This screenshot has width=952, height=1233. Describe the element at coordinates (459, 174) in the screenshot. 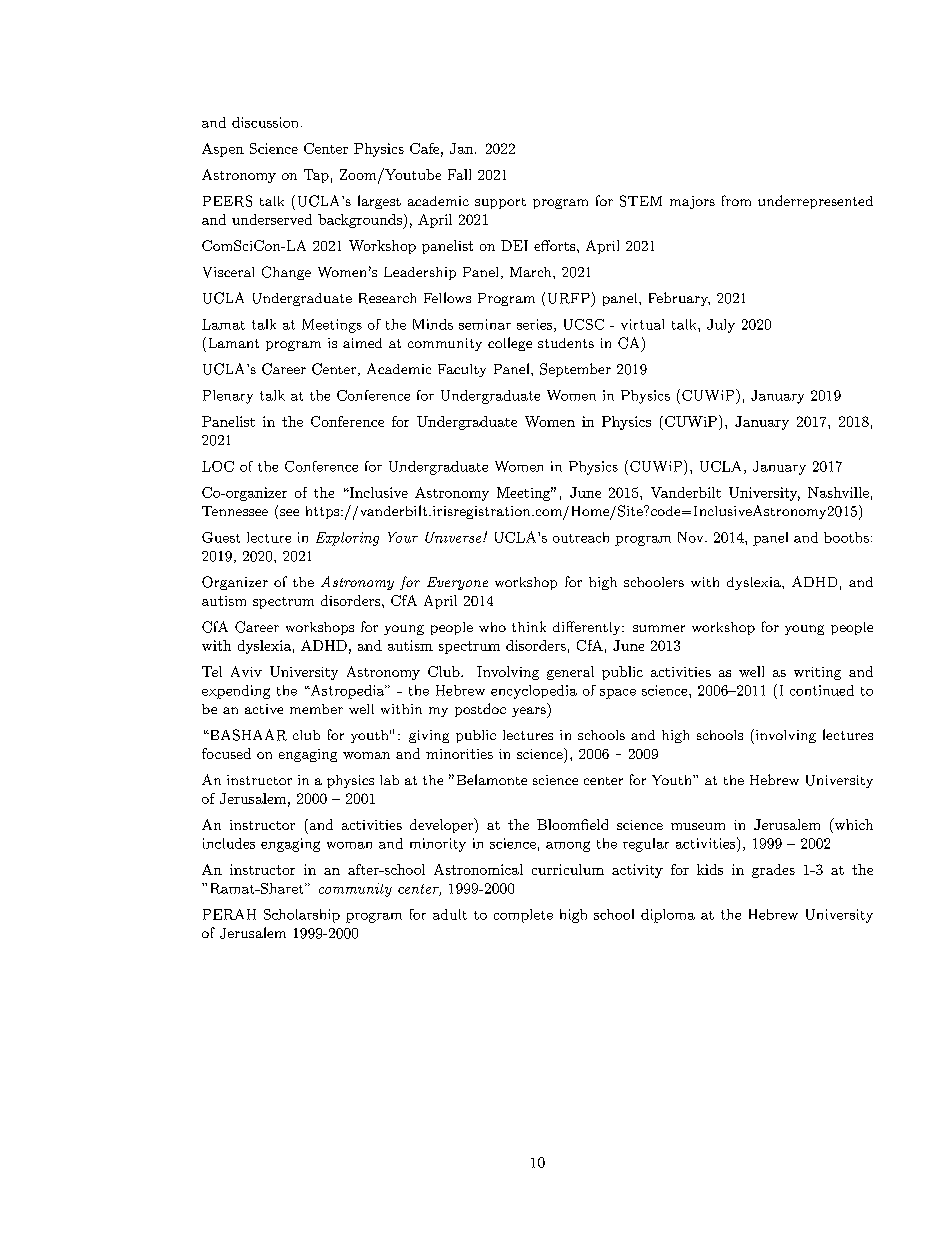

I see `Fall` at that location.
